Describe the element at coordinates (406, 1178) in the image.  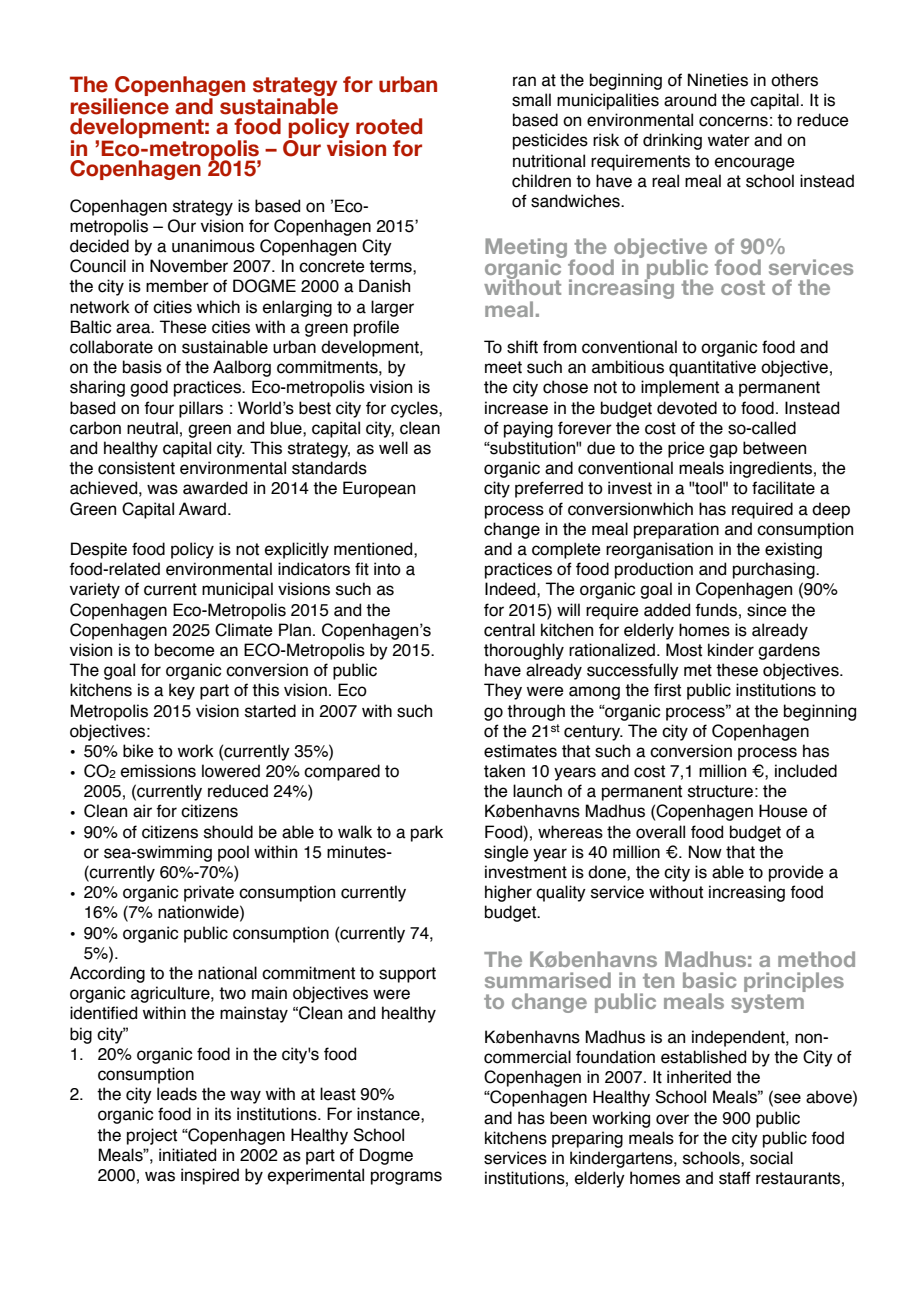
I see `programs` at that location.
